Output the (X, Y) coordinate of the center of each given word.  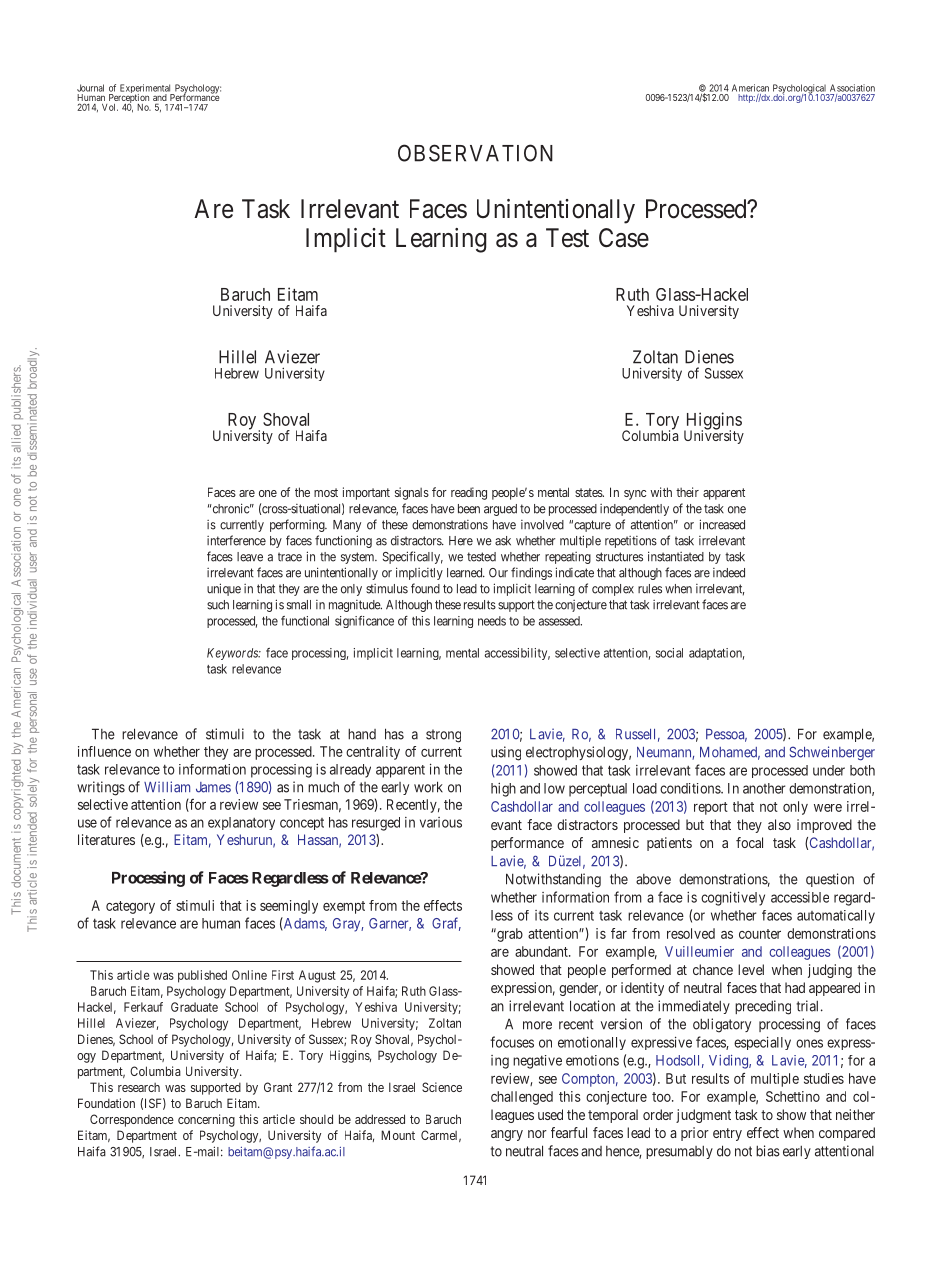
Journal (90, 88)
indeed (729, 573)
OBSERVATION (475, 153)
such (218, 605)
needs (492, 621)
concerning (206, 1120)
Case (624, 238)
